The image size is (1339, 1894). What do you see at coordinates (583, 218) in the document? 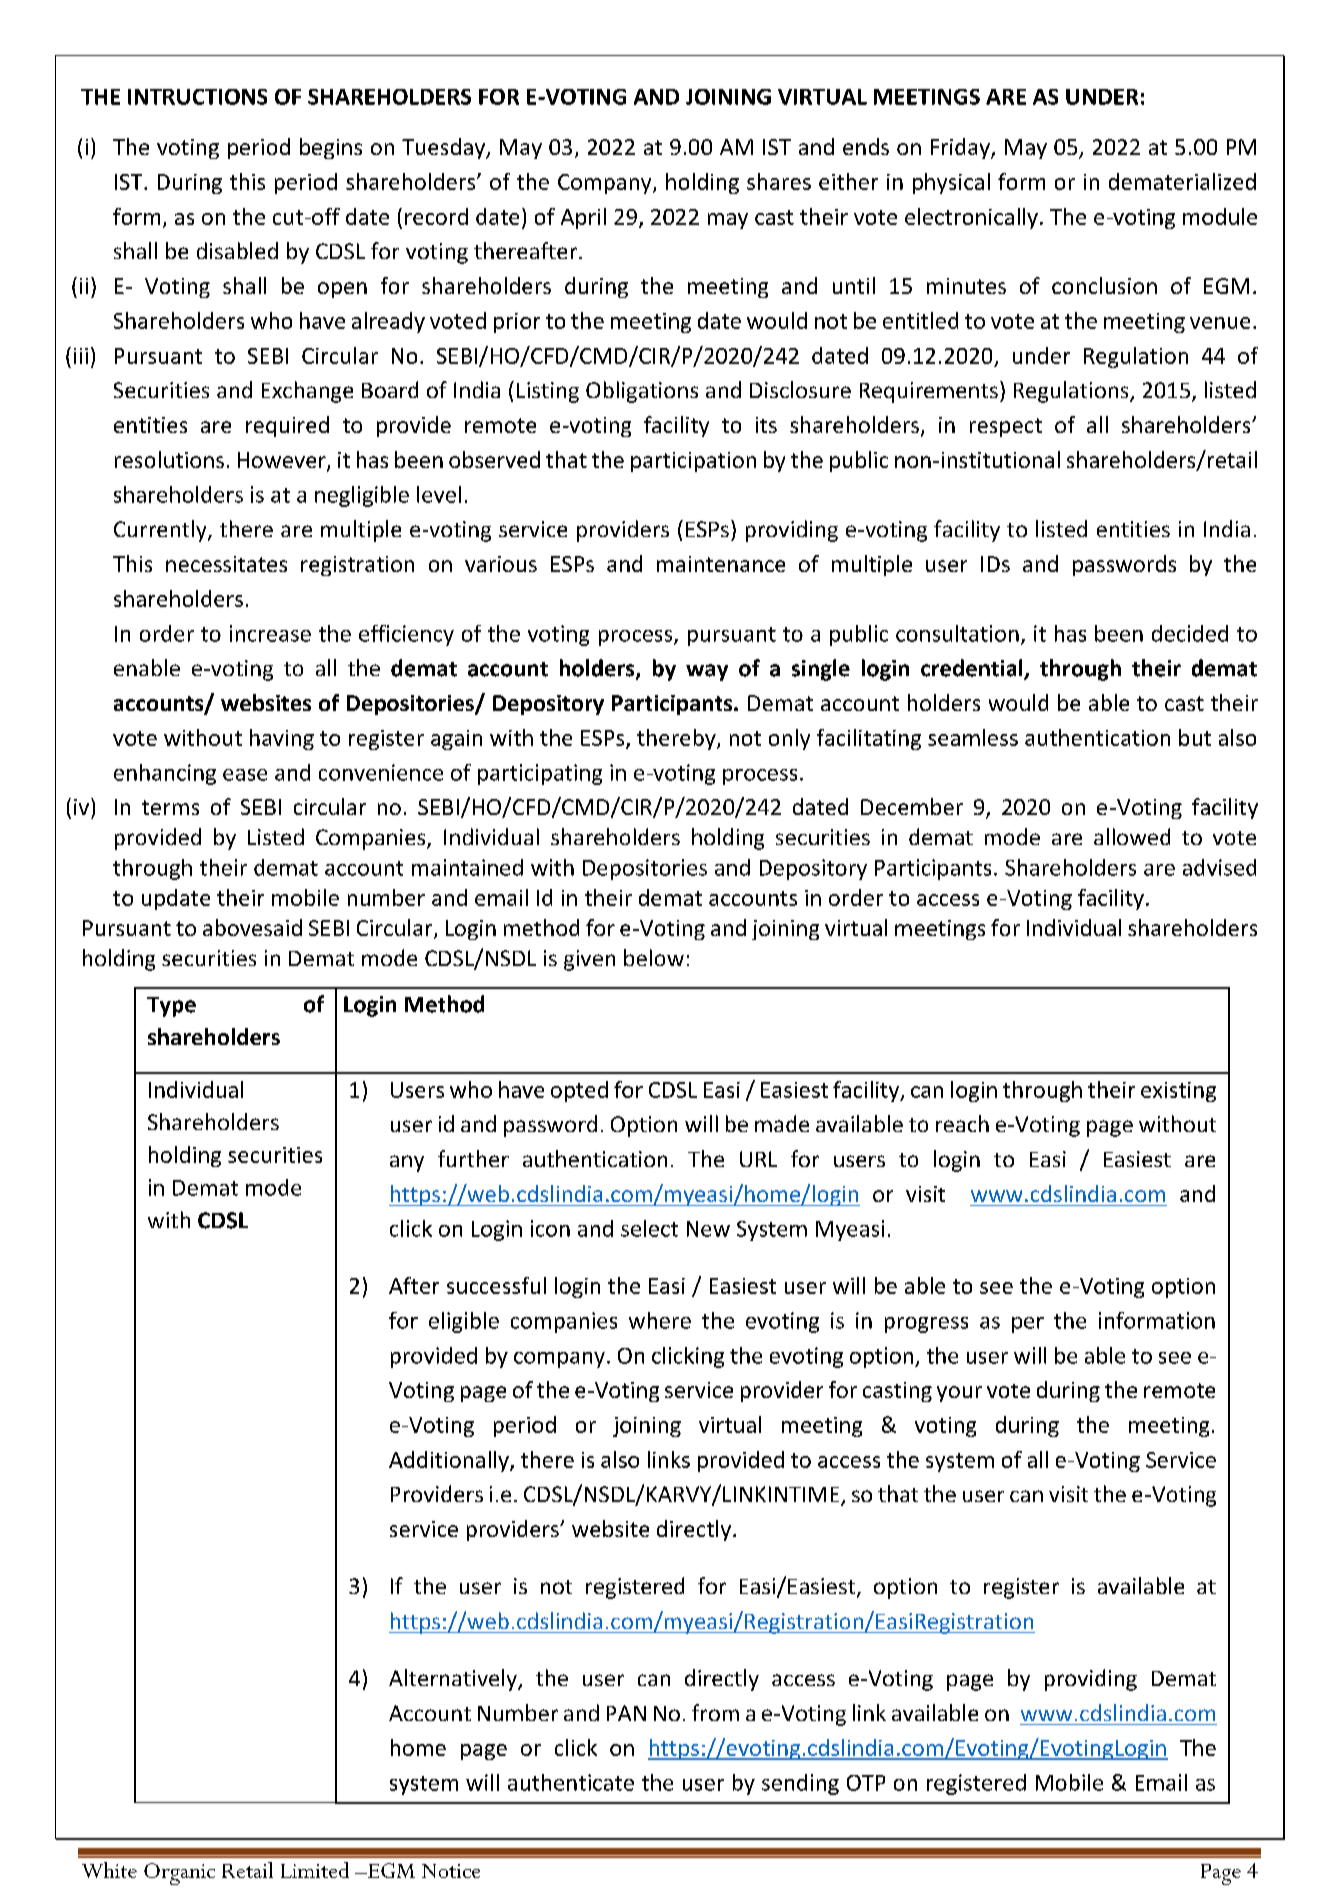
I see `April` at bounding box center [583, 218].
